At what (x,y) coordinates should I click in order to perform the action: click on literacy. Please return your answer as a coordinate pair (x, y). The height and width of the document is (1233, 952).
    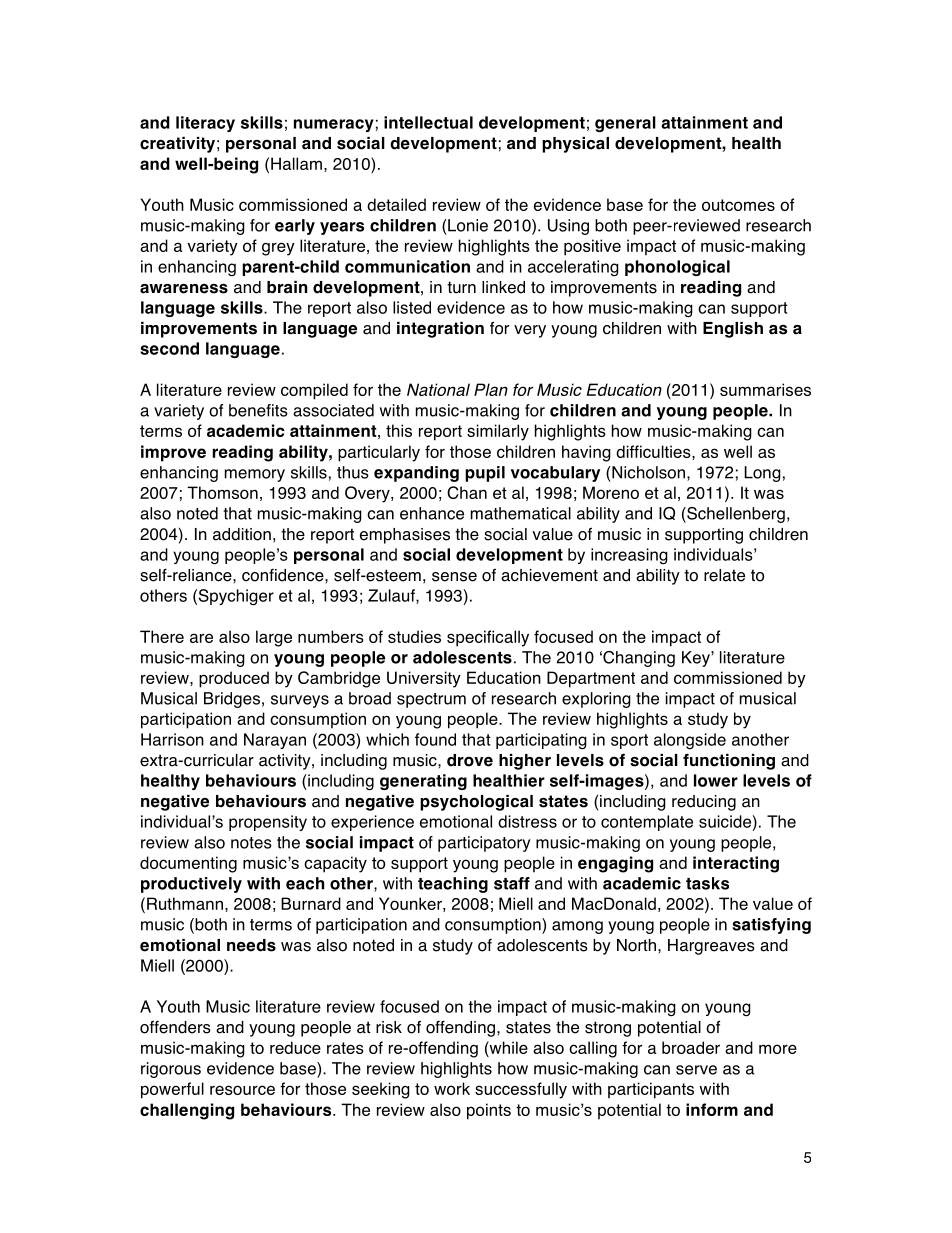
    Looking at the image, I should click on (205, 124).
